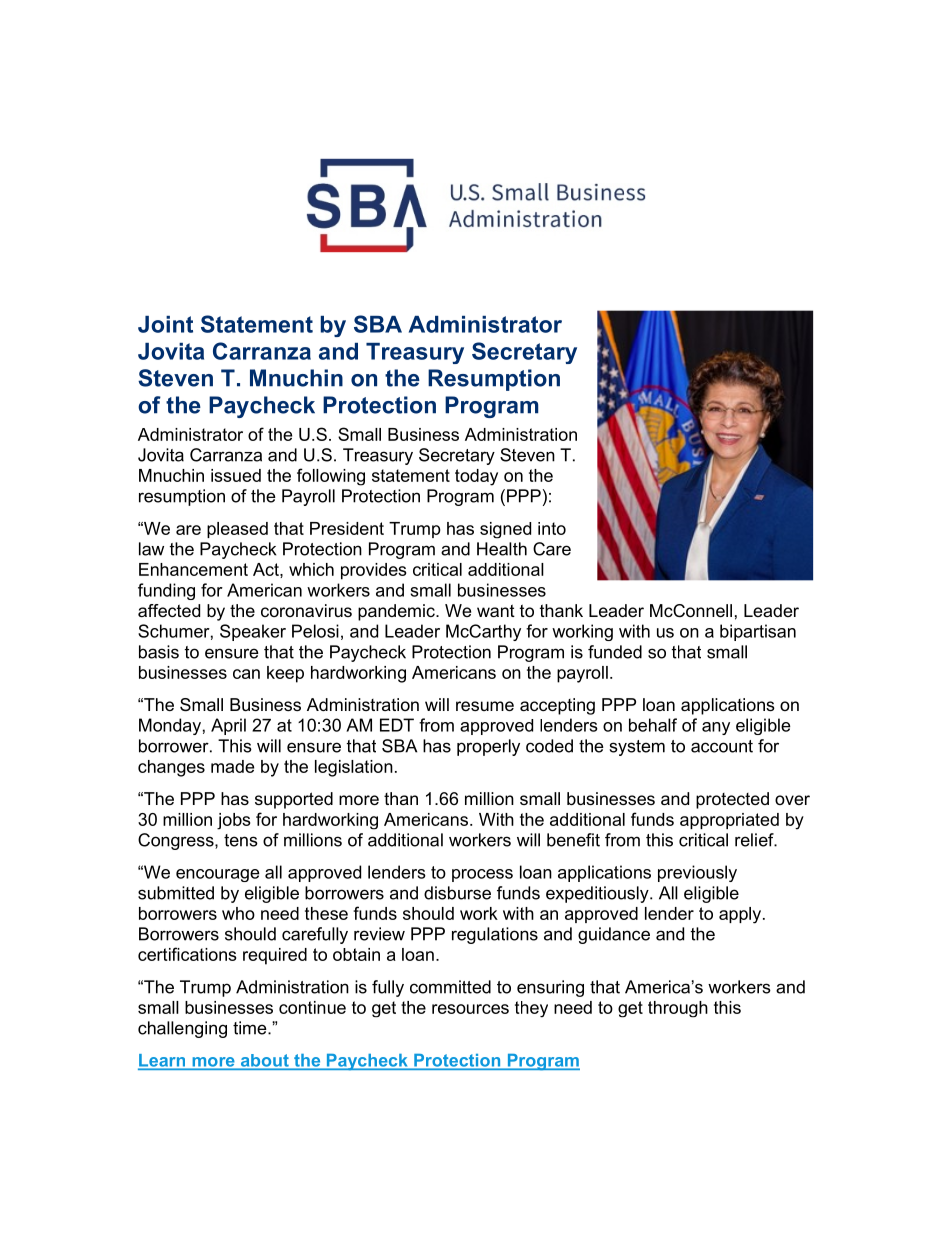  Describe the element at coordinates (552, 528) in the document. I see `into` at that location.
